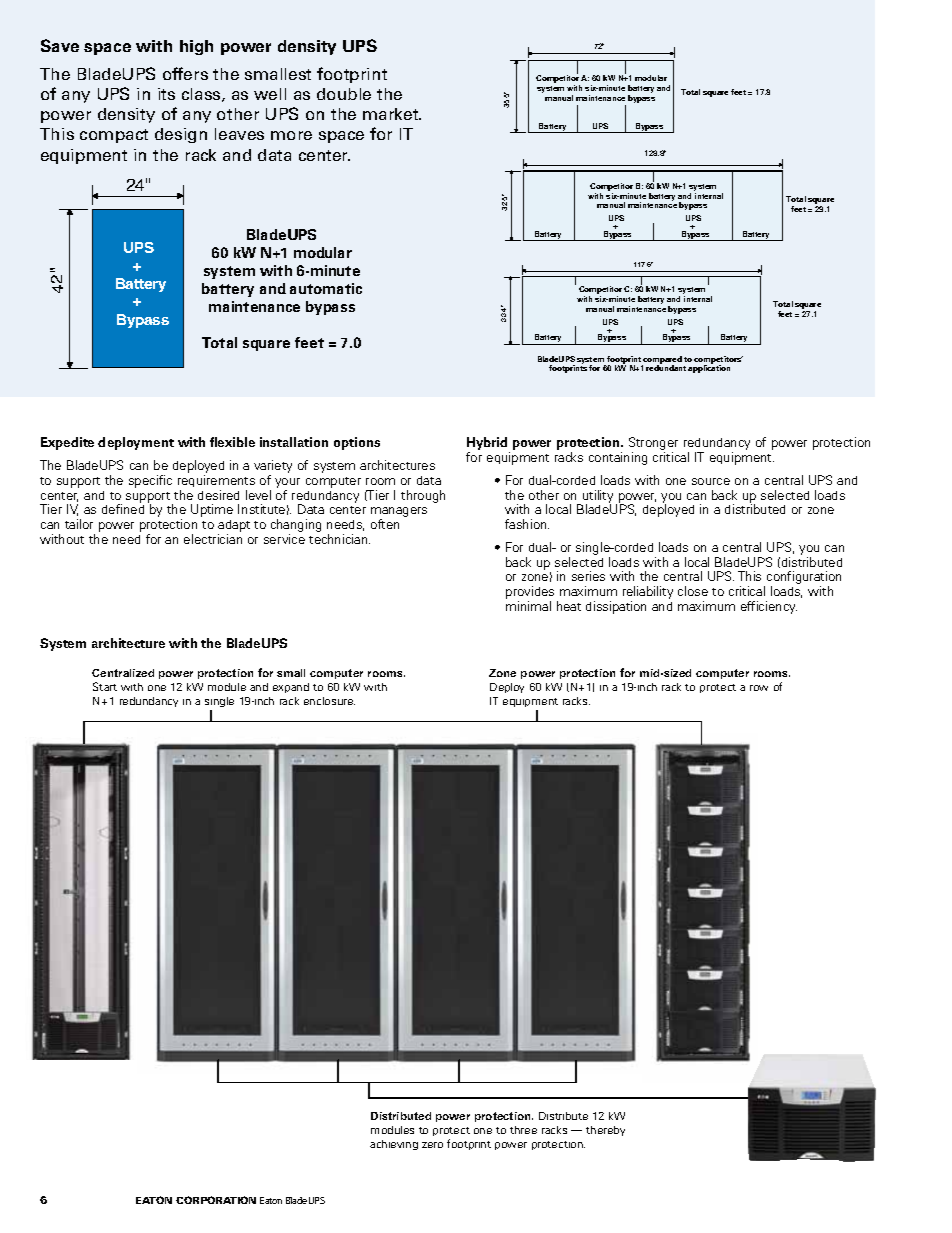 The width and height of the screenshot is (952, 1233). Describe the element at coordinates (394, 1145) in the screenshot. I see `achieving` at that location.
